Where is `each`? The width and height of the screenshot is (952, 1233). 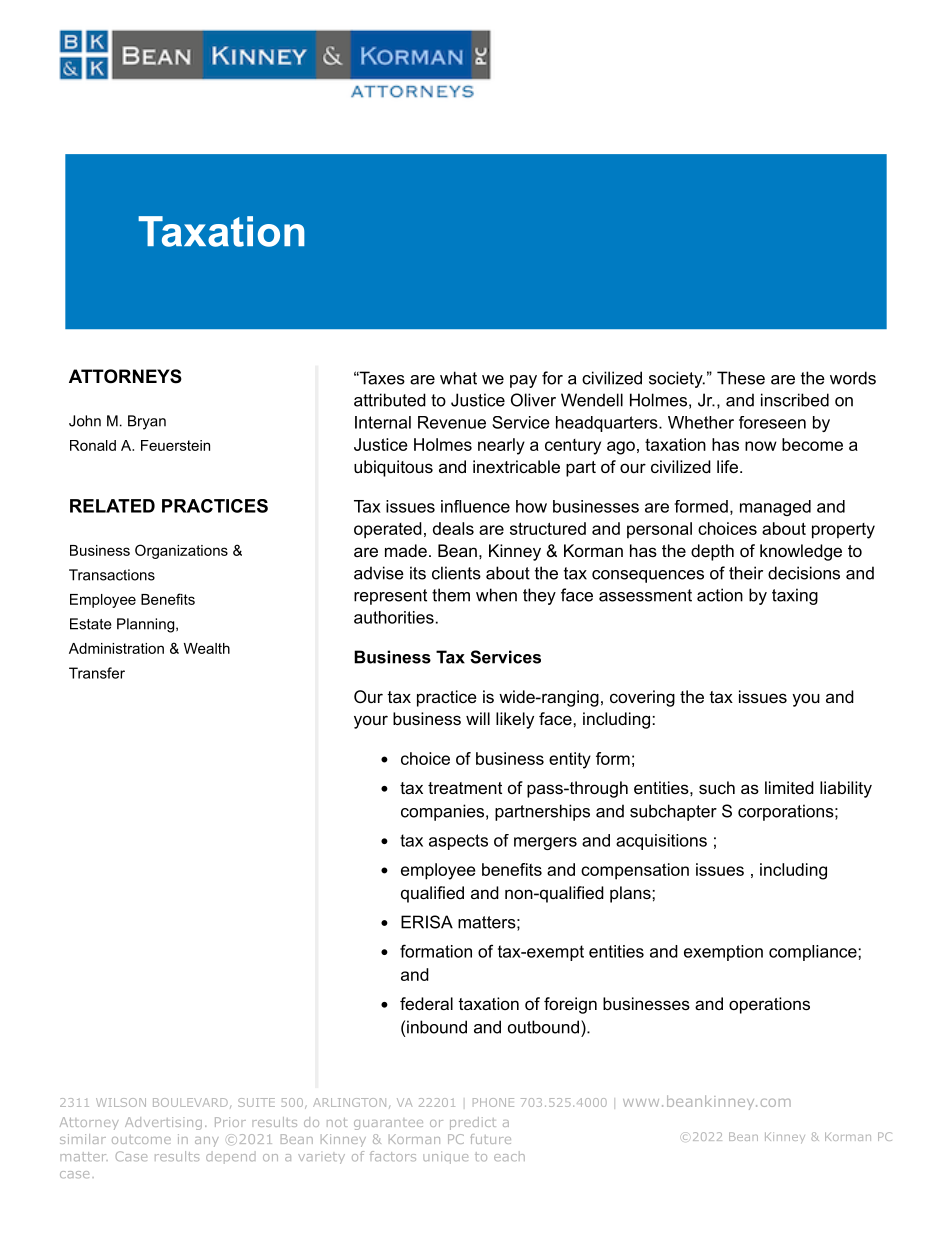 each is located at coordinates (509, 1156).
